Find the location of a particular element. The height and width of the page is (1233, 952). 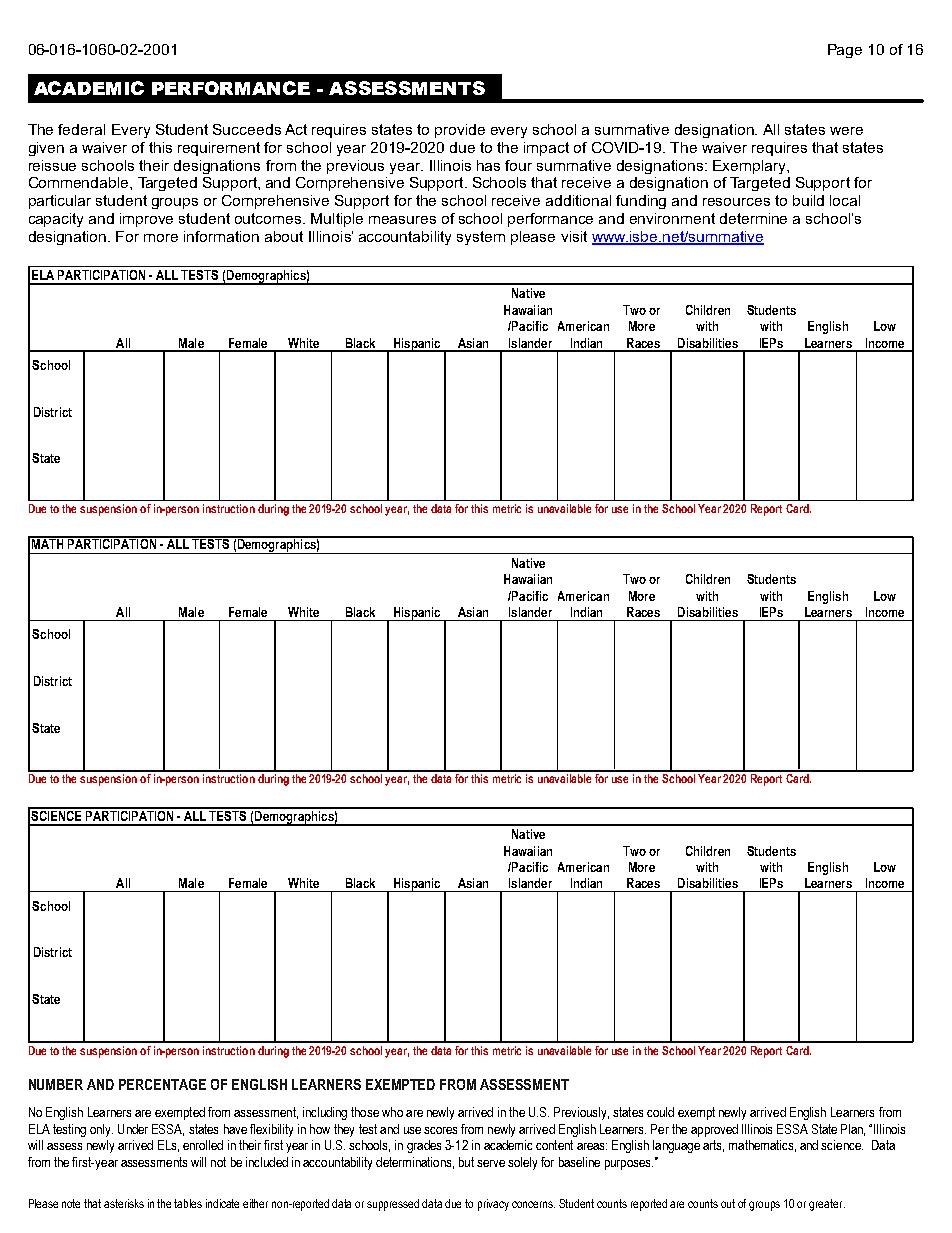

PERCENTAGE is located at coordinates (162, 1084).
